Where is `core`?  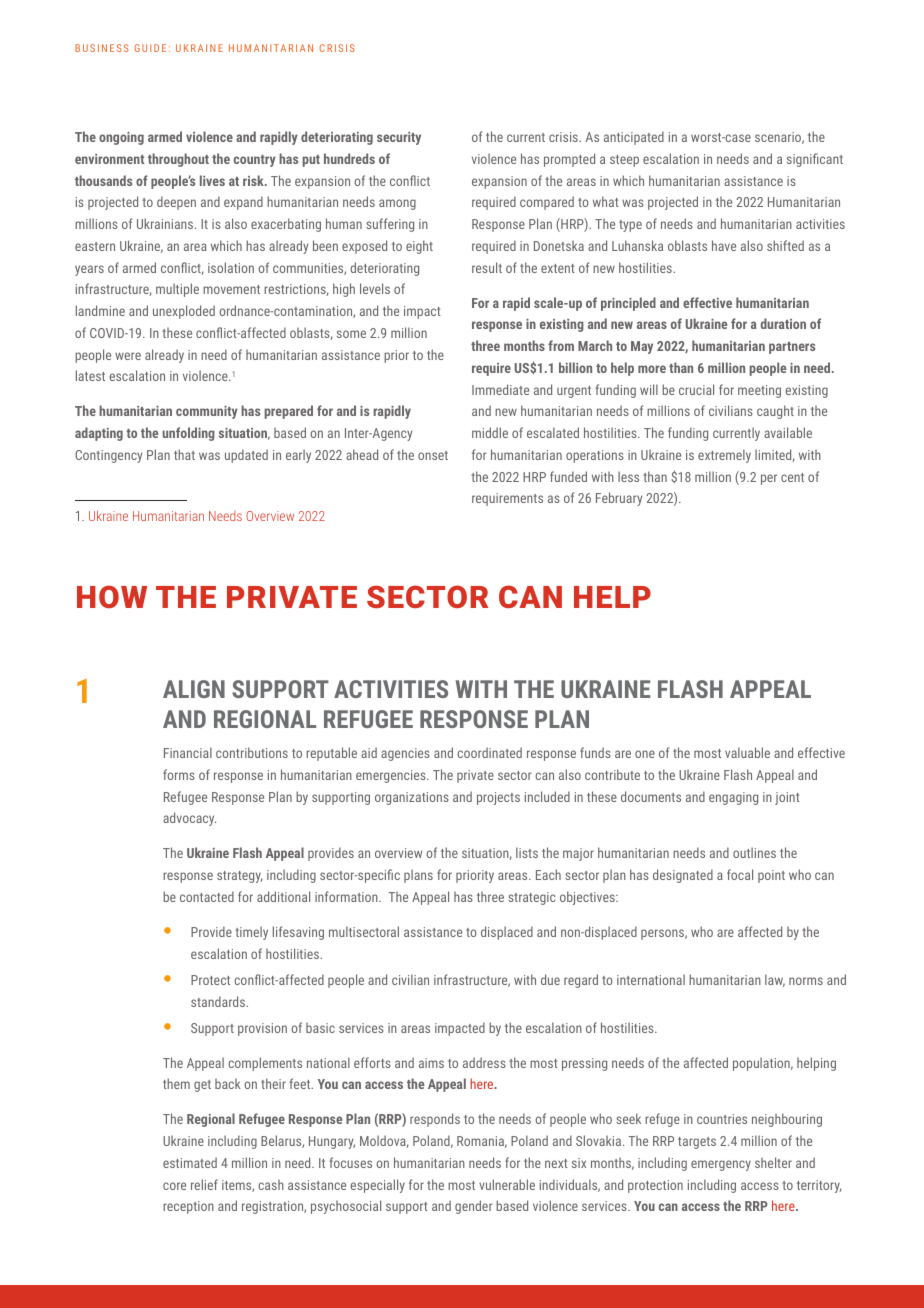 core is located at coordinates (174, 1186).
